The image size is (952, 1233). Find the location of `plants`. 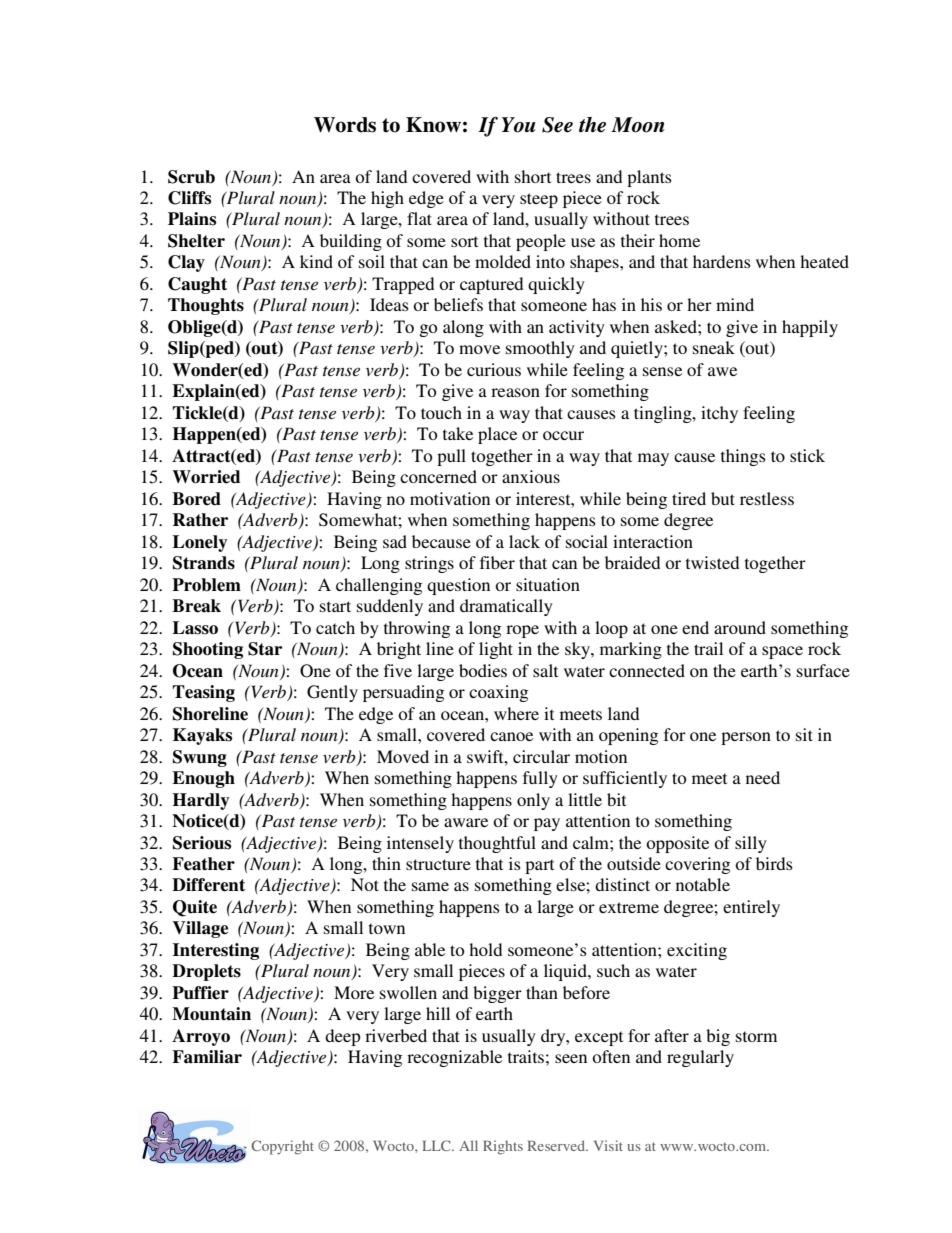

plants is located at coordinates (649, 178).
